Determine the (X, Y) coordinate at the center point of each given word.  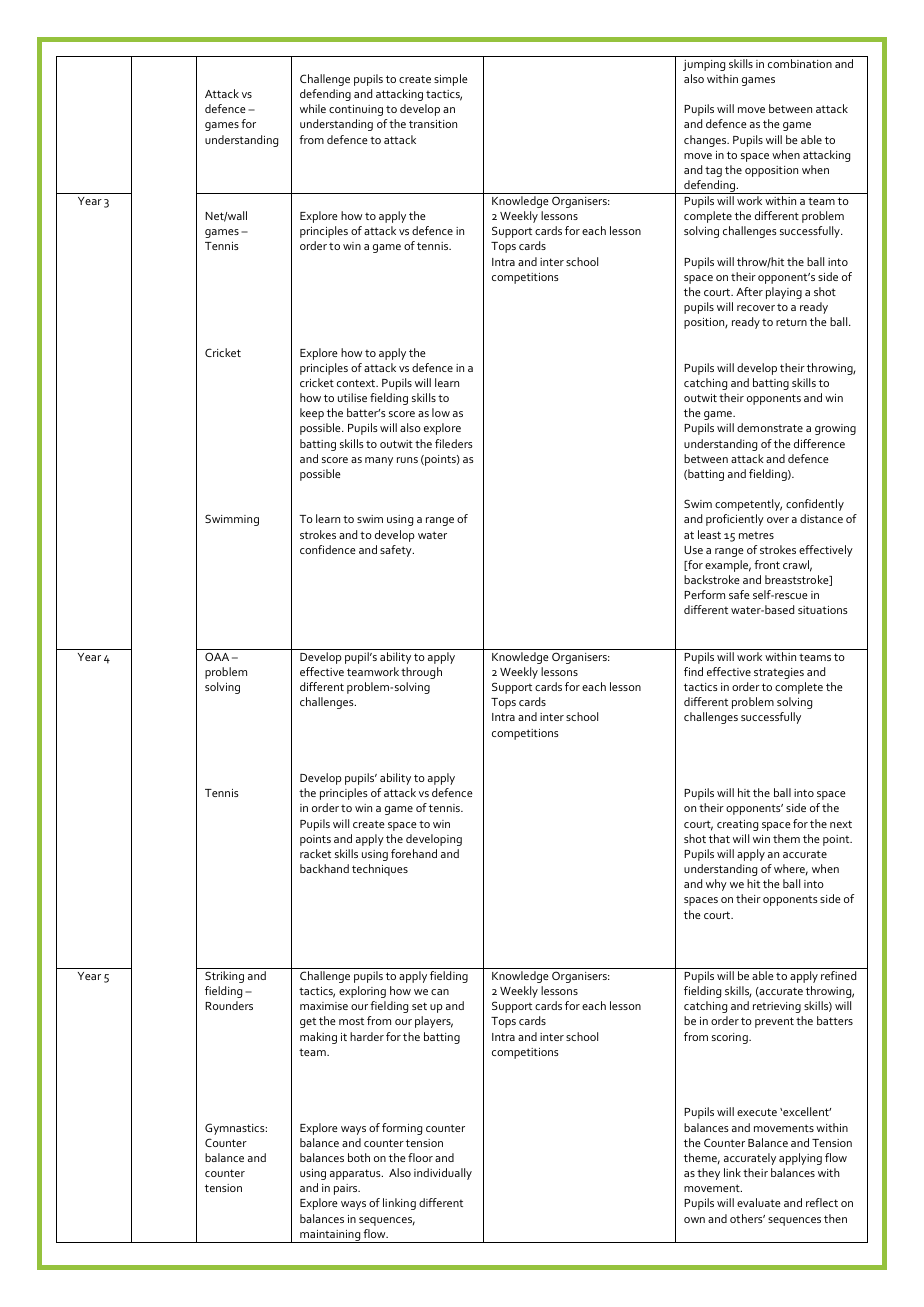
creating (737, 825)
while (313, 108)
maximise (324, 1006)
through (421, 673)
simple (451, 80)
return (791, 322)
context (357, 383)
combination (800, 63)
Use (693, 550)
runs (407, 460)
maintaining (330, 1236)
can (440, 992)
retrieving (777, 1007)
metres (756, 535)
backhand (324, 868)
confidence (328, 549)
